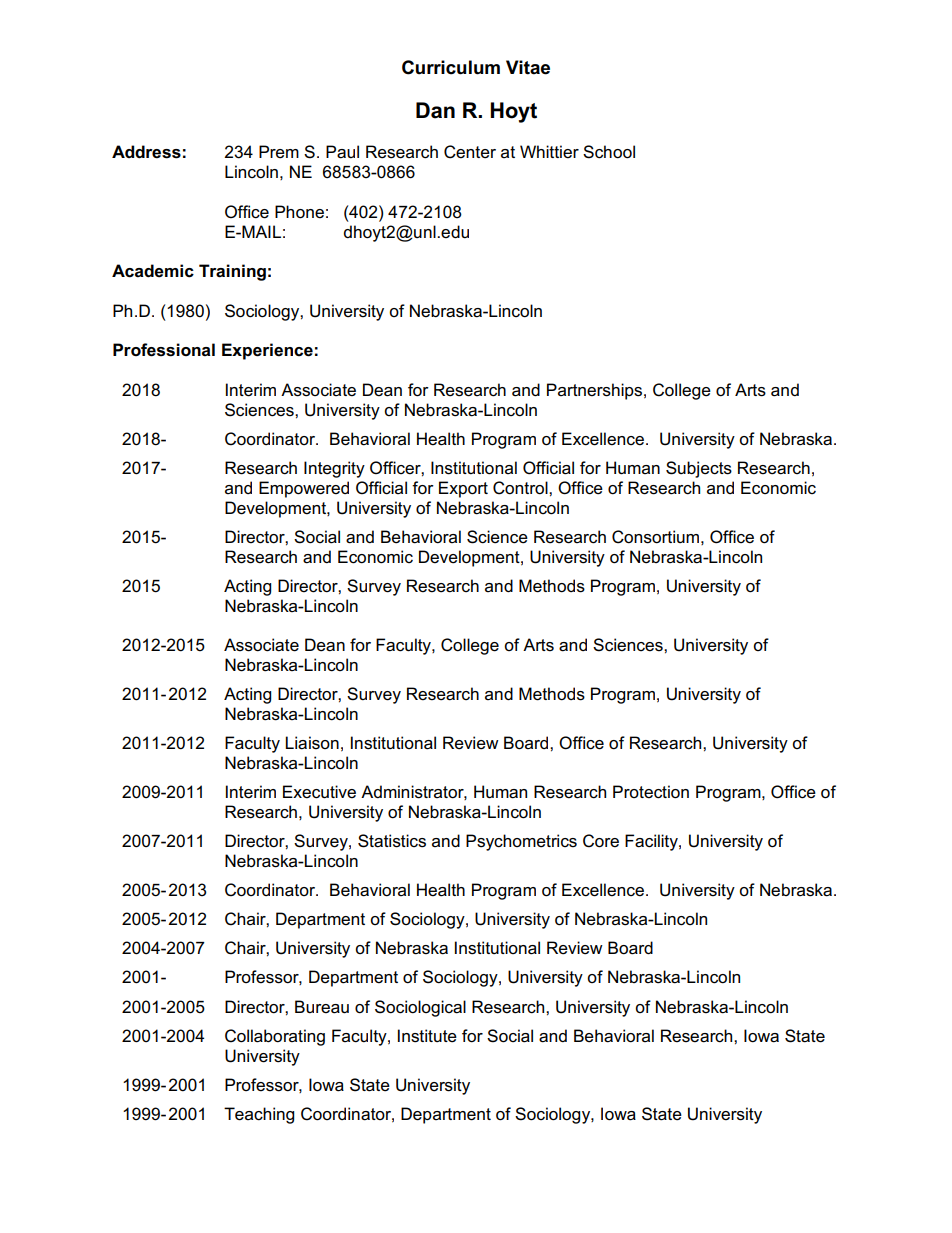 This image has height=1233, width=952. Describe the element at coordinates (279, 152) in the image. I see `Prem` at that location.
